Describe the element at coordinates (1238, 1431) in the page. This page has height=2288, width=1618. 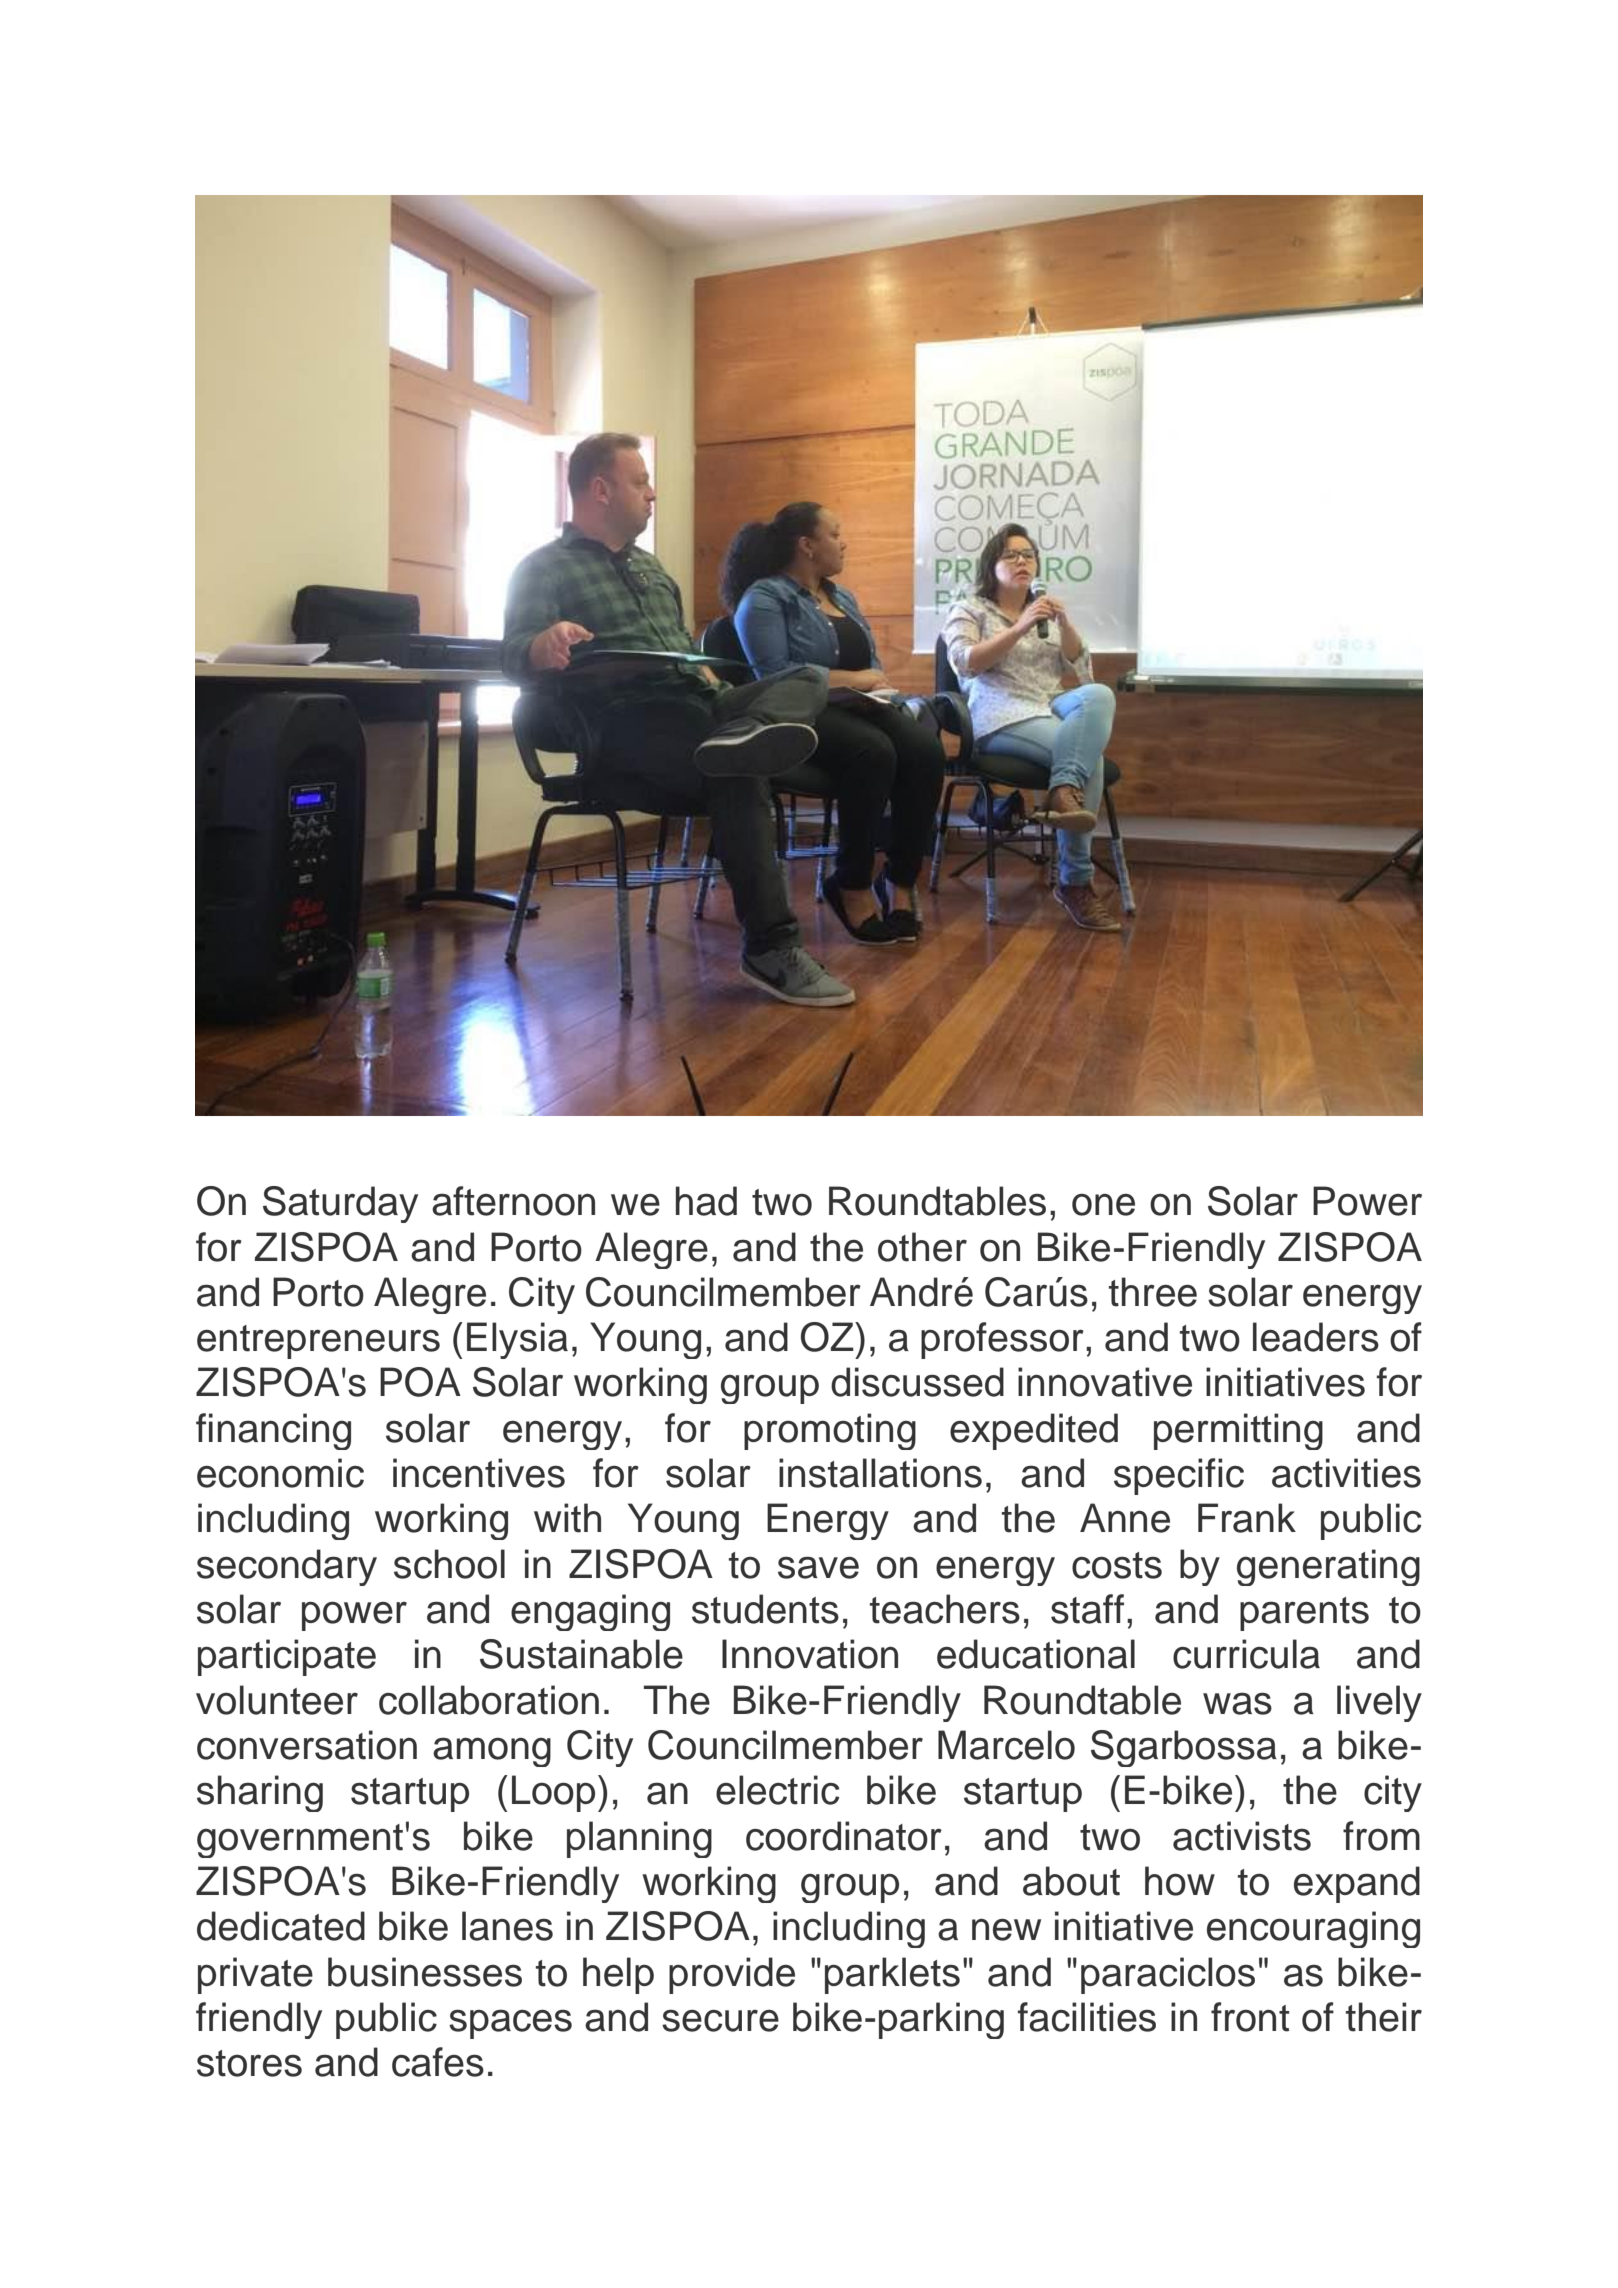
I see `permitting` at that location.
